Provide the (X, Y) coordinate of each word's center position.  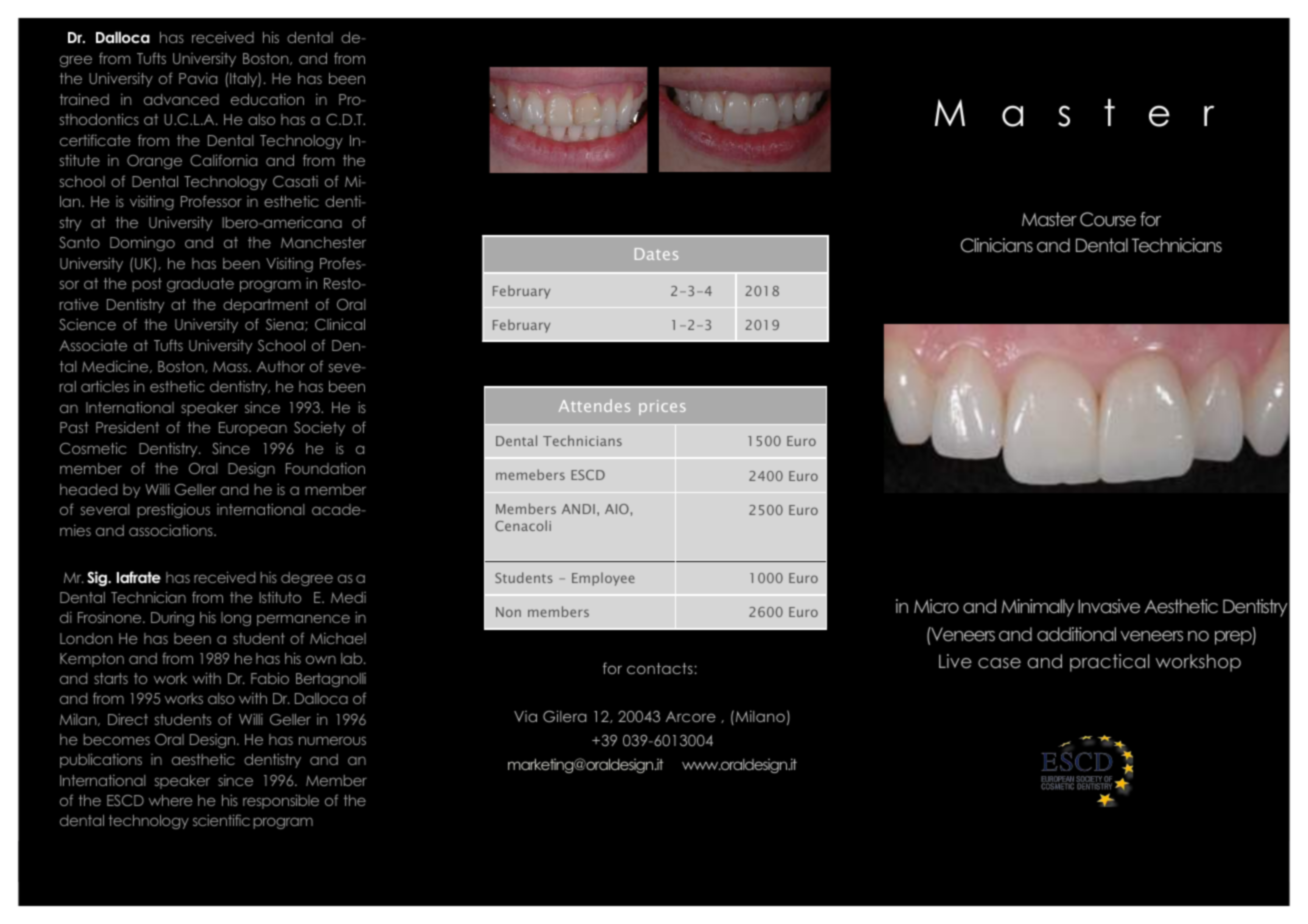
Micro (936, 606)
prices (662, 407)
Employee (603, 579)
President (127, 427)
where (171, 800)
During (172, 619)
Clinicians (997, 245)
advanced (181, 99)
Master (1049, 219)
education (267, 99)
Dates (656, 254)
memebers (530, 474)
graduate (200, 285)
